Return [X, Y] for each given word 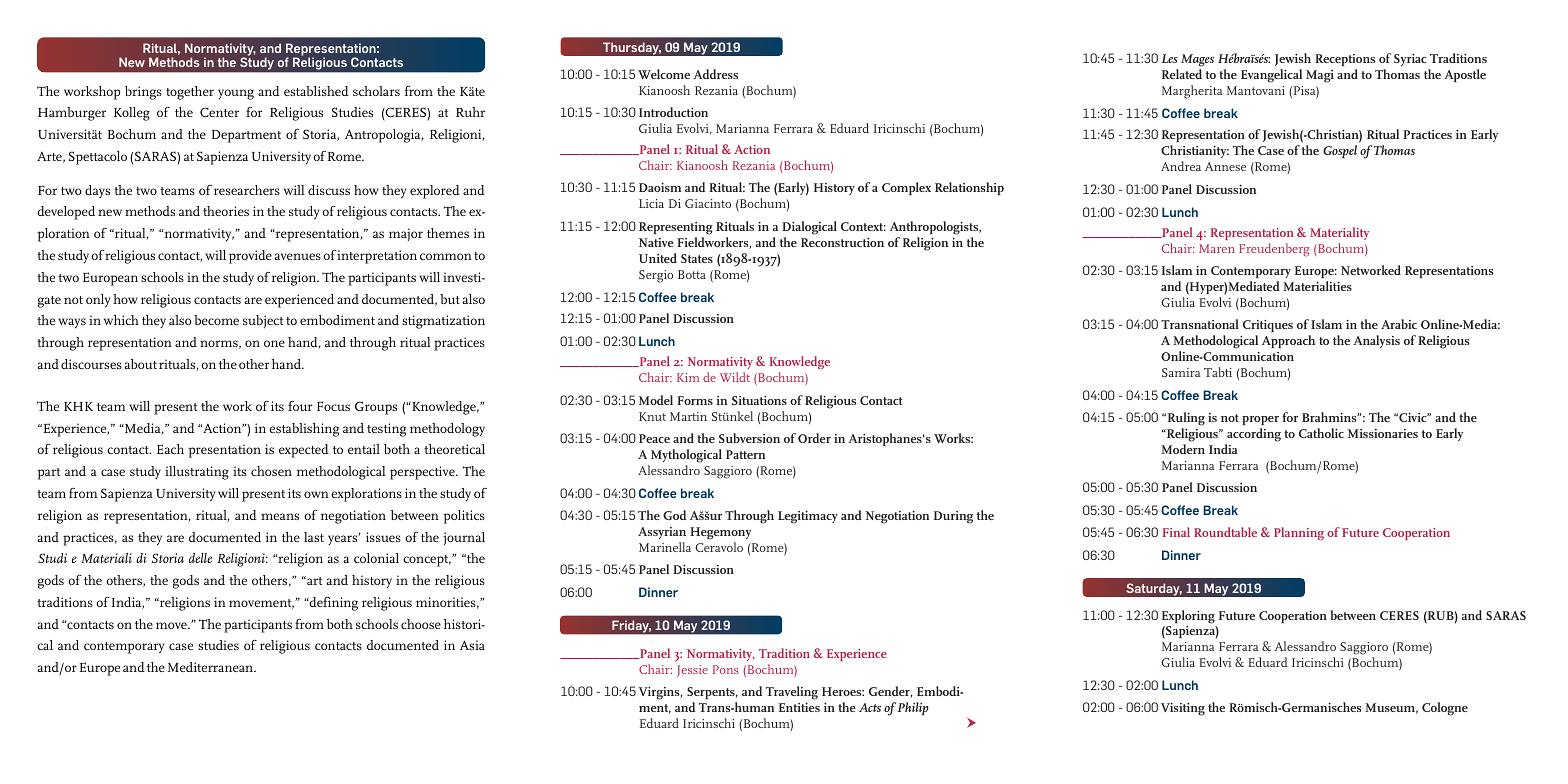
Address [715, 74]
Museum [1391, 708]
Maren [1217, 248]
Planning [1299, 534]
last [314, 537]
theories [226, 211]
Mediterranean [211, 667]
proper [1260, 420]
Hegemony [720, 533]
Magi [1320, 76]
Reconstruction [842, 242]
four [300, 406]
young [236, 94]
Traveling [792, 693]
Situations [759, 400]
